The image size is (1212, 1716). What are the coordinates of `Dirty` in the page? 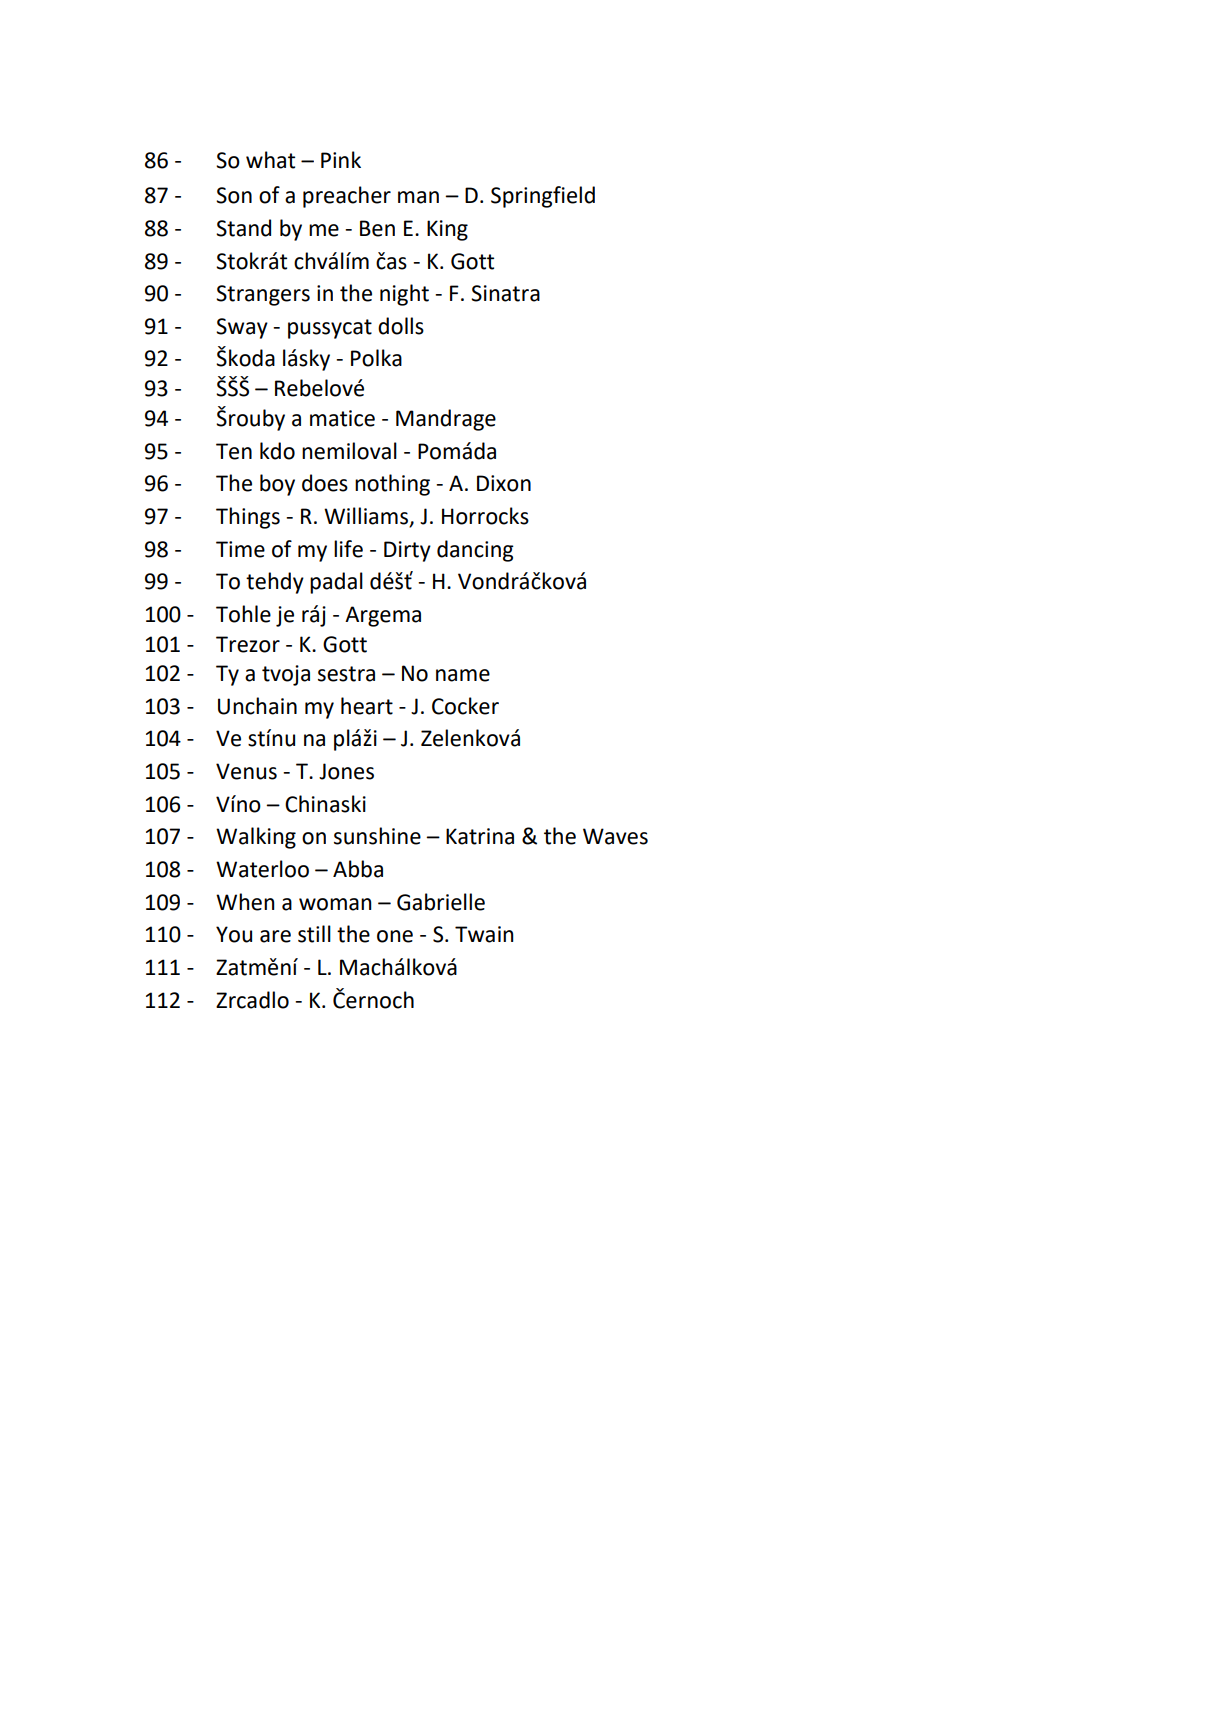 It's located at (407, 551).
